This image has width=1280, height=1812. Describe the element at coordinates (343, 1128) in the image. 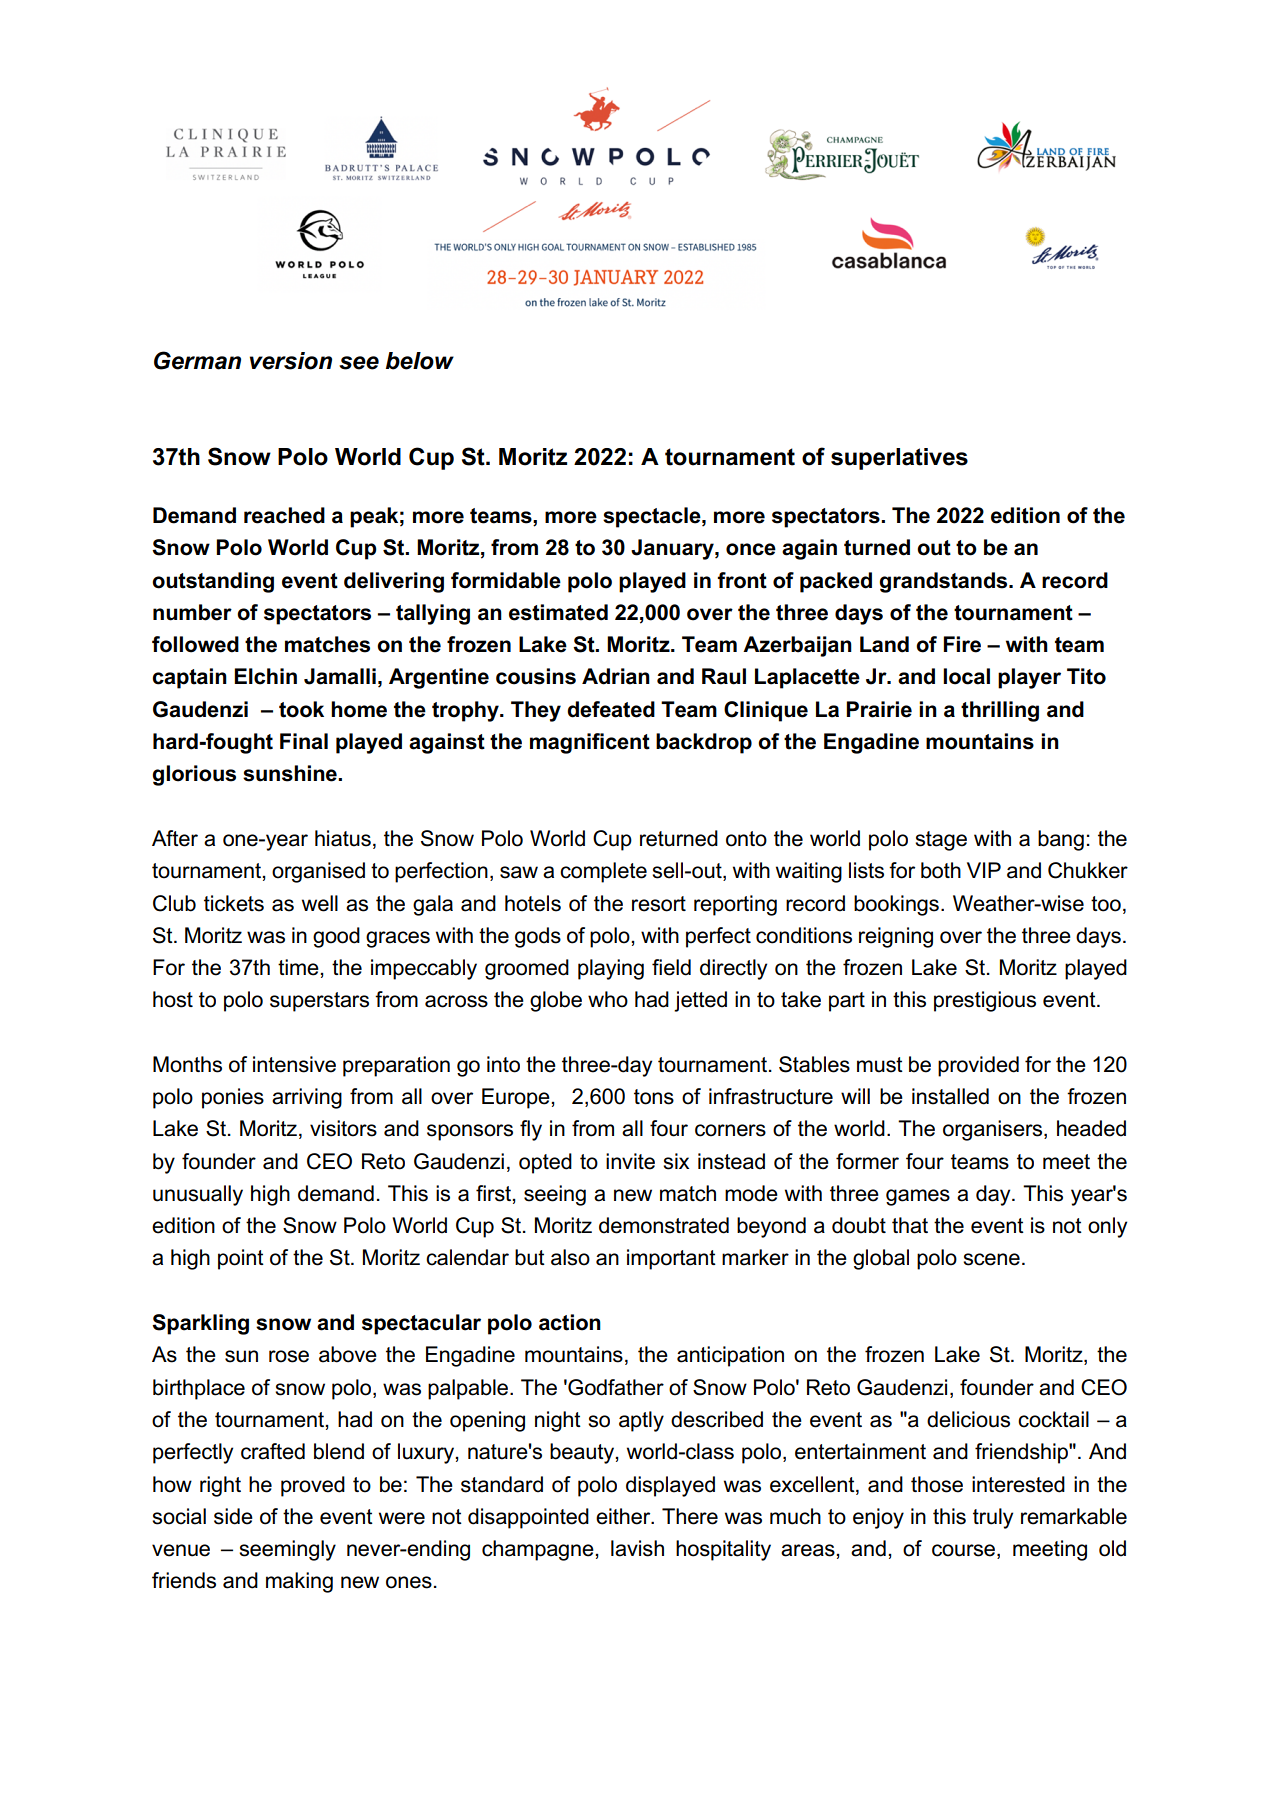

I see `visitors` at that location.
